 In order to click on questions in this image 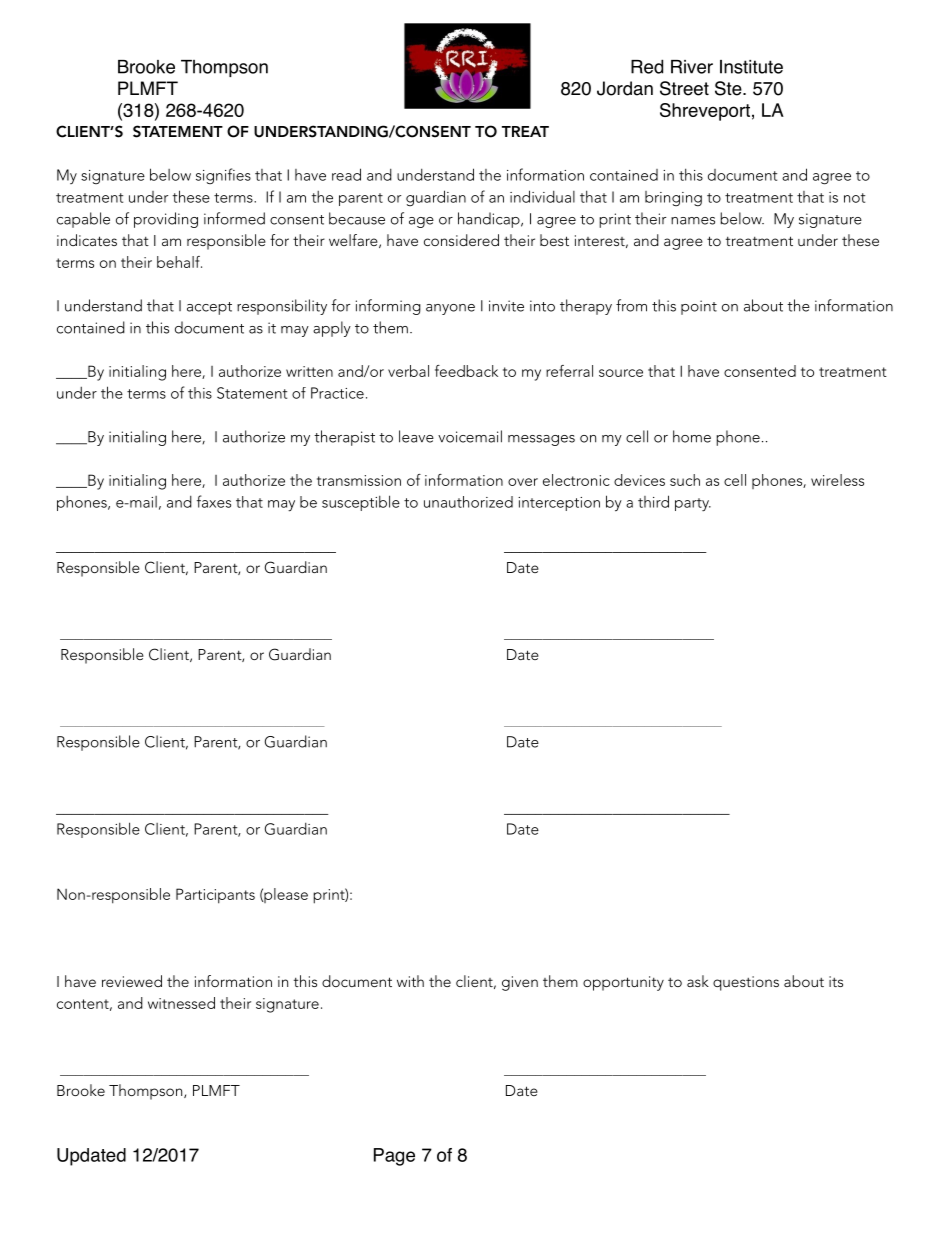, I will do `click(746, 983)`.
